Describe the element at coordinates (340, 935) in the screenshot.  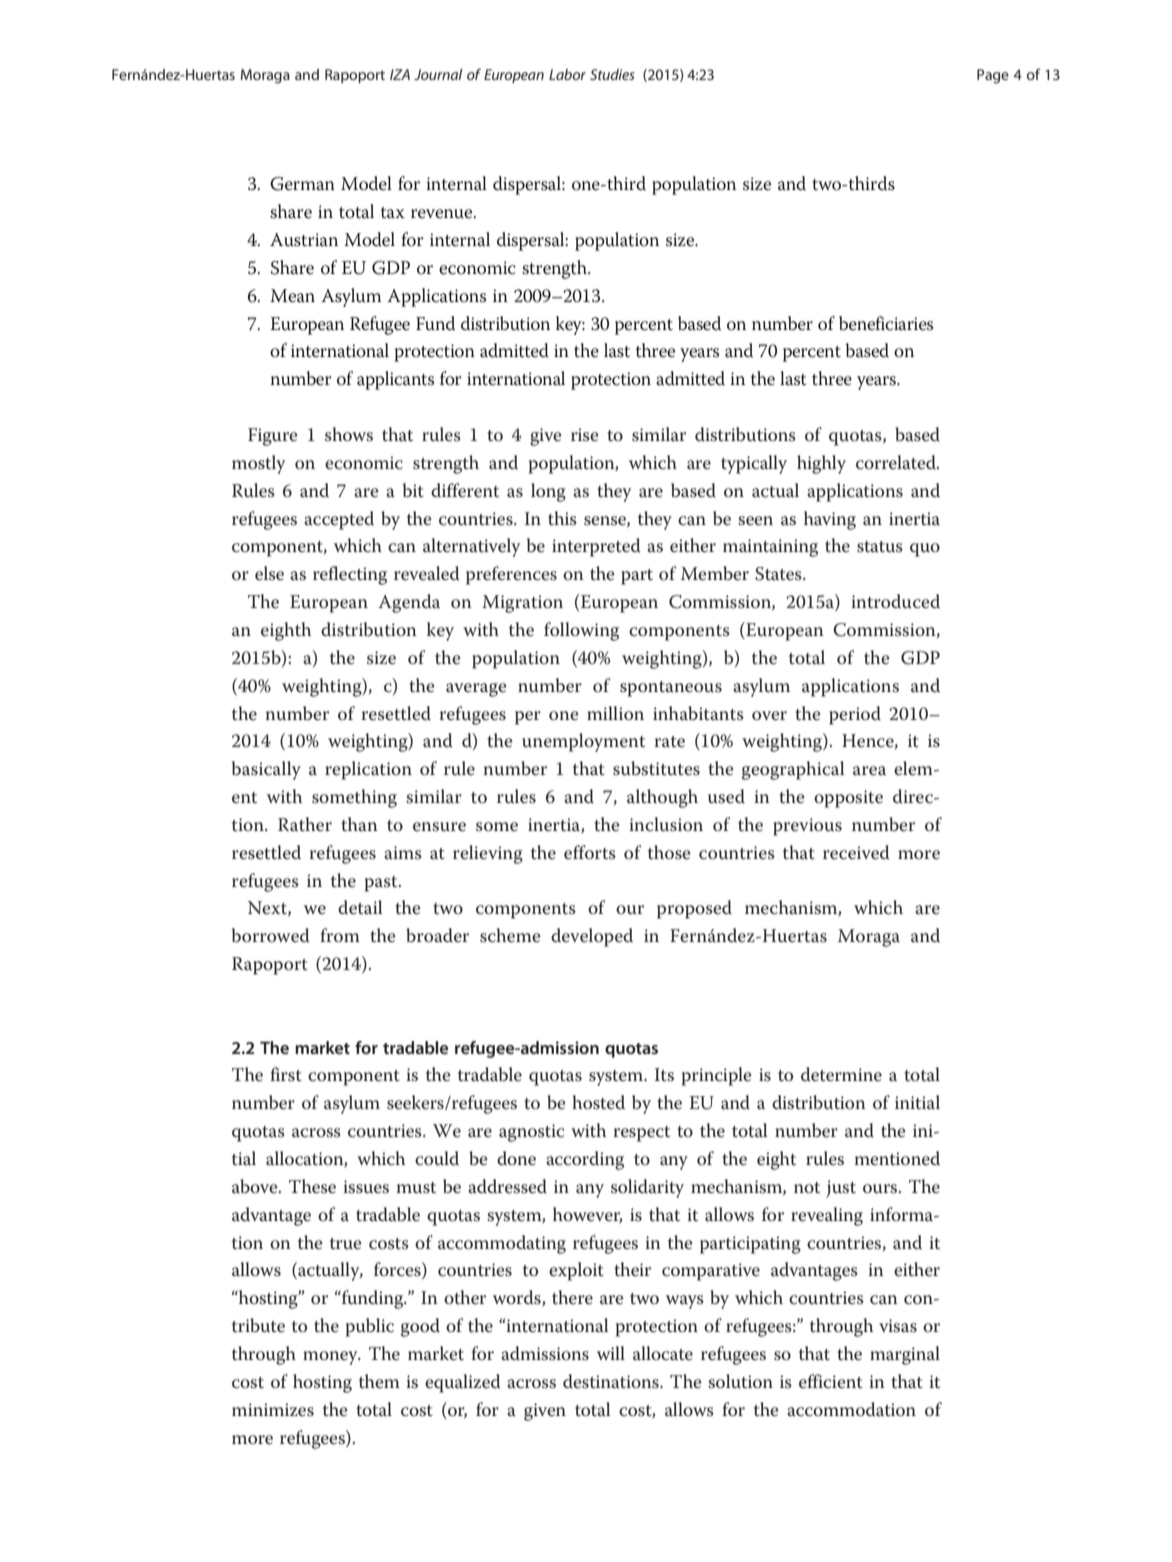
I see `from` at that location.
